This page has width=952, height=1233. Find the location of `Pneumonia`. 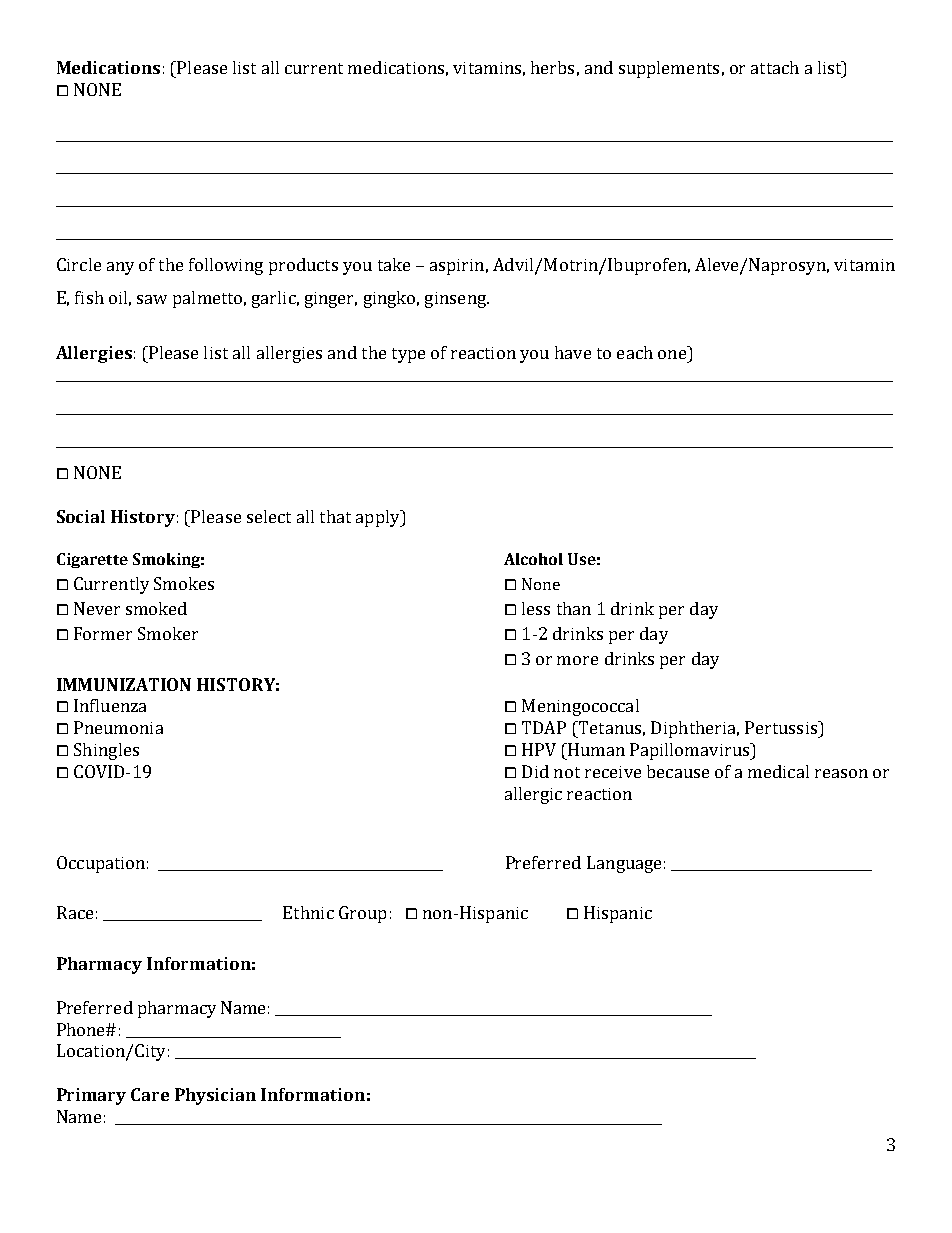

Pneumonia is located at coordinates (118, 727).
